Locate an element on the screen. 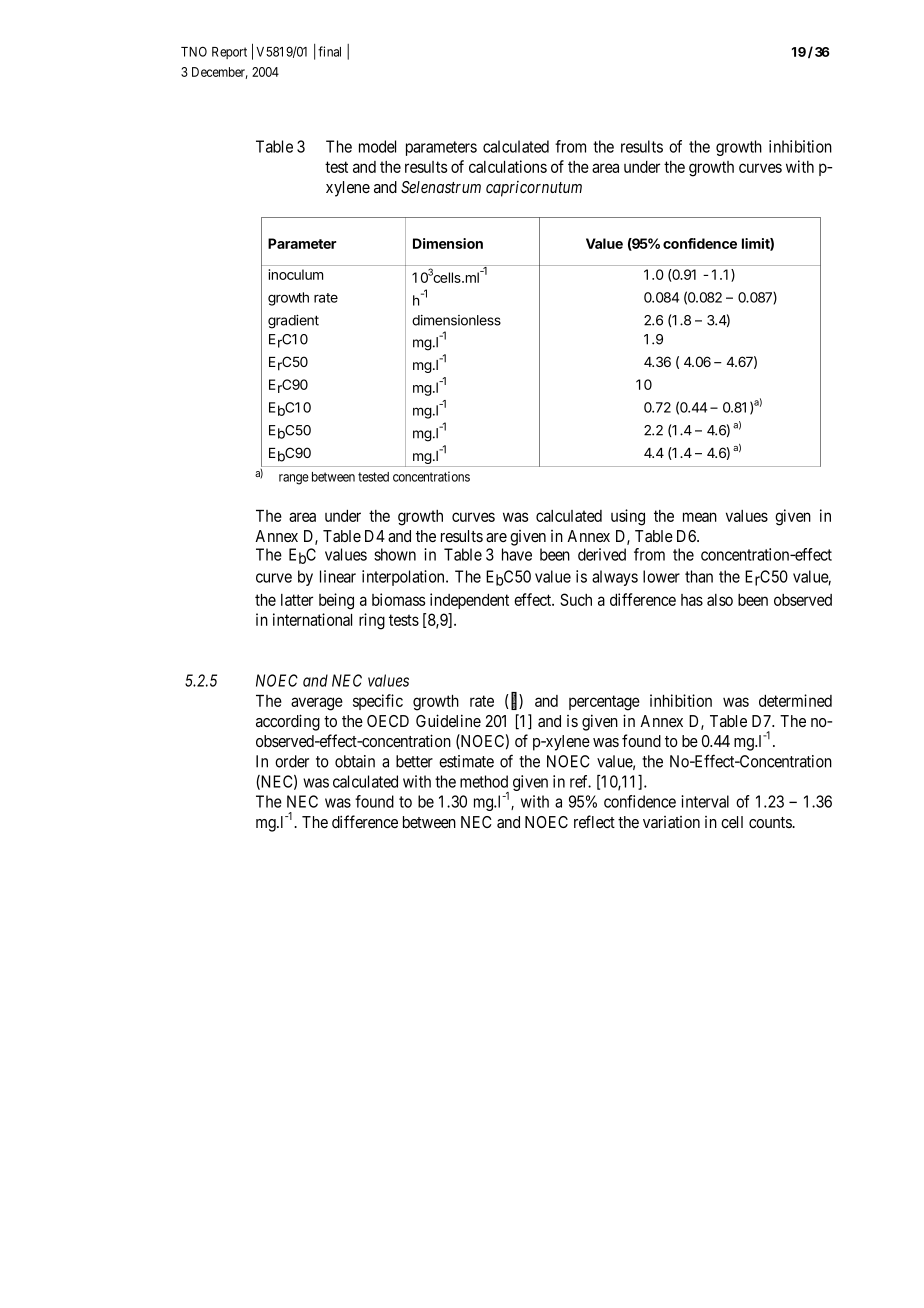  range is located at coordinates (294, 479).
